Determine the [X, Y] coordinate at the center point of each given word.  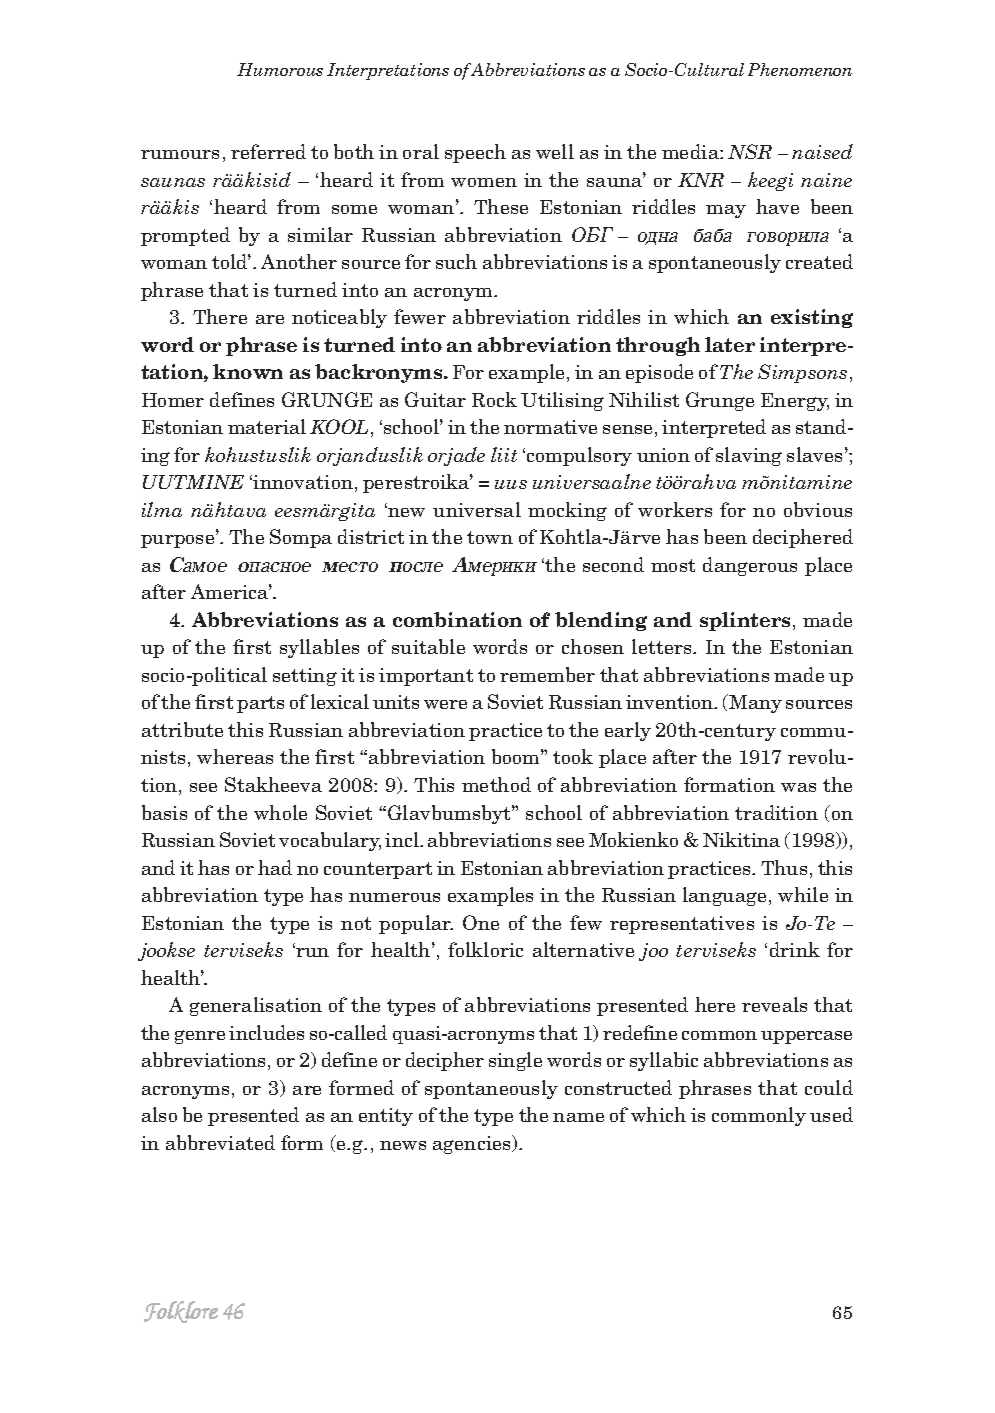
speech [475, 153]
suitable [428, 646]
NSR [750, 151]
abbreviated [220, 1142]
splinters [745, 621]
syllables [319, 648]
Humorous [280, 69]
